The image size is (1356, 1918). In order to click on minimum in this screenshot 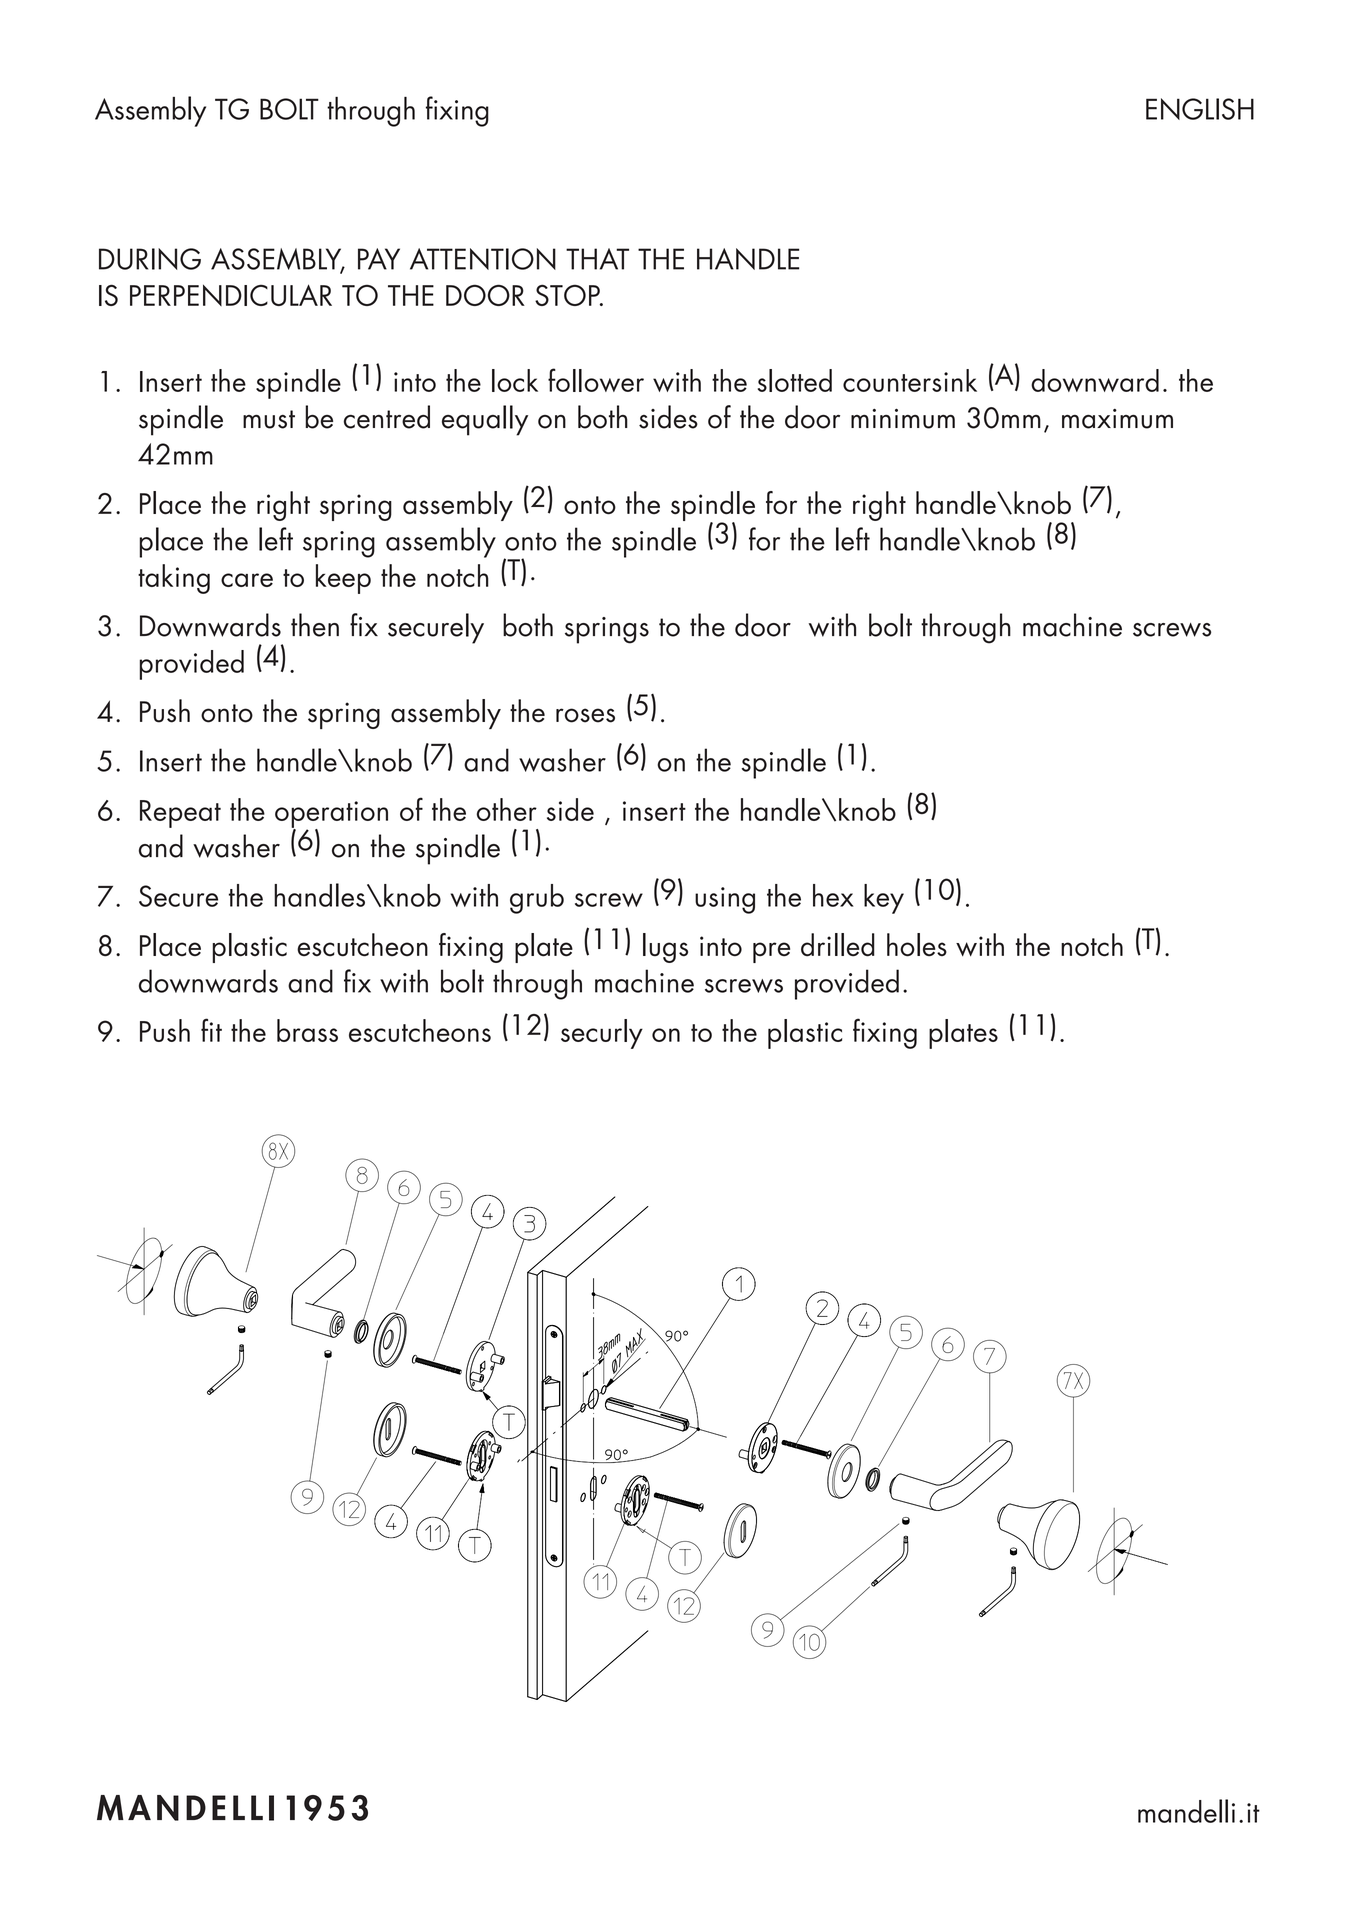, I will do `click(903, 418)`.
